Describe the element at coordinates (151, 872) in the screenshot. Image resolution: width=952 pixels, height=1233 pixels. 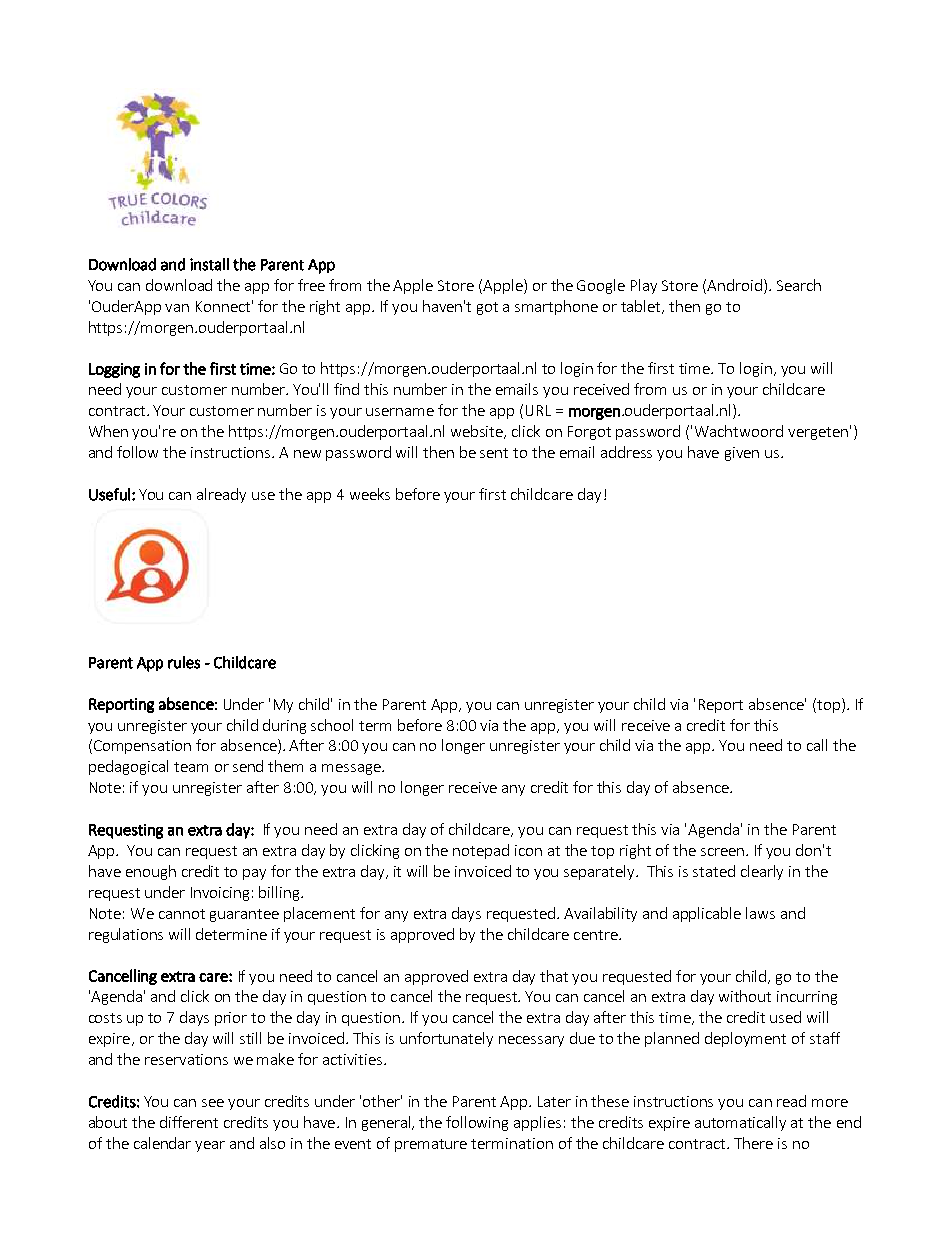
I see `enough` at that location.
